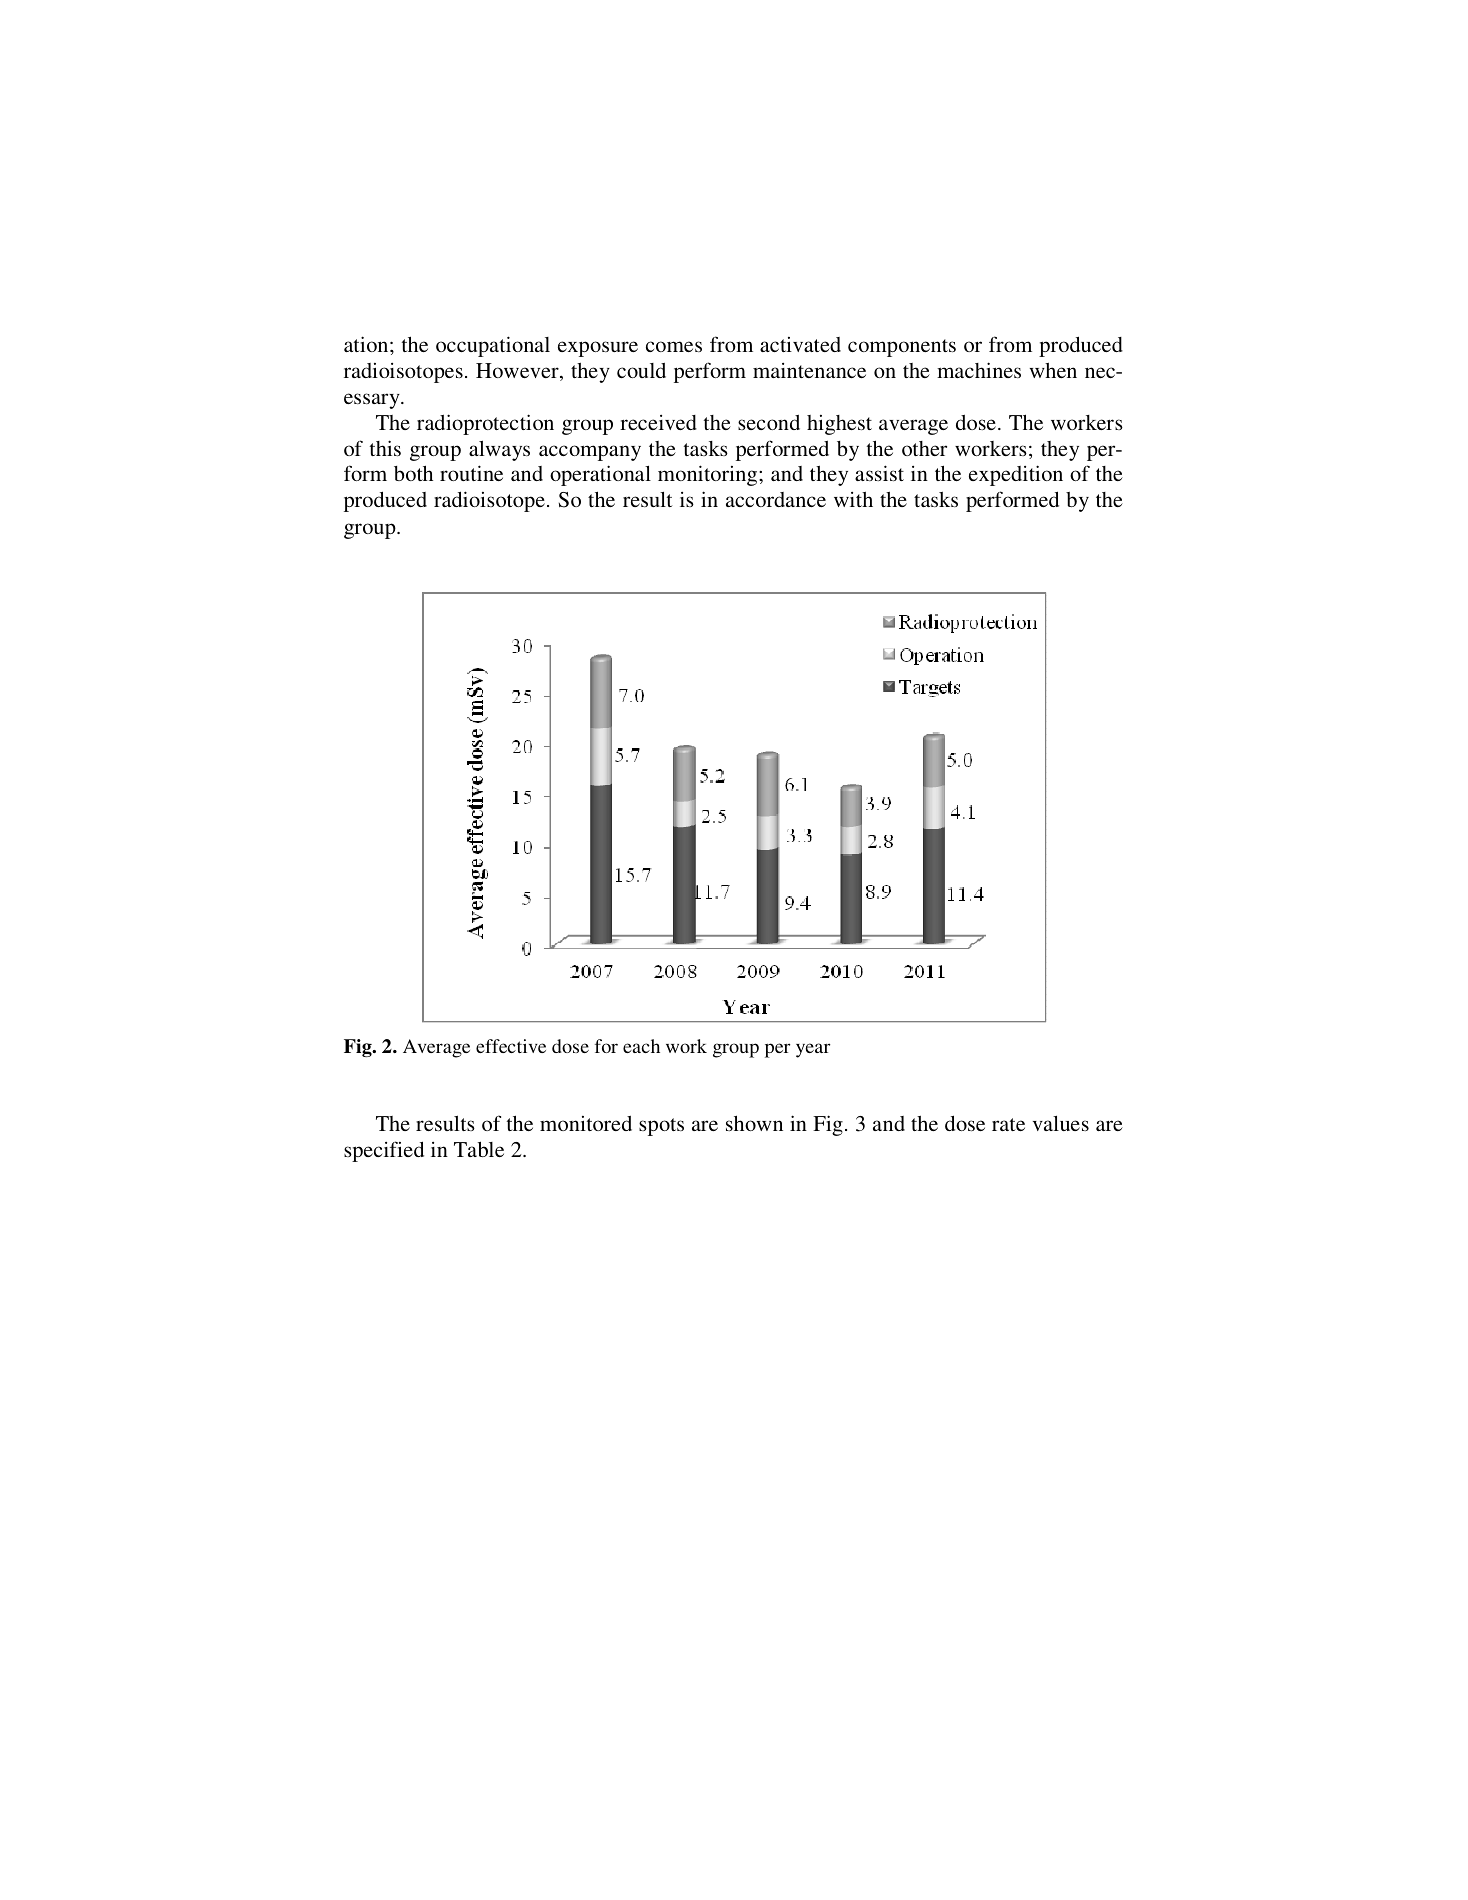 The height and width of the image is (1900, 1468). Describe the element at coordinates (674, 346) in the image. I see `comes` at that location.
